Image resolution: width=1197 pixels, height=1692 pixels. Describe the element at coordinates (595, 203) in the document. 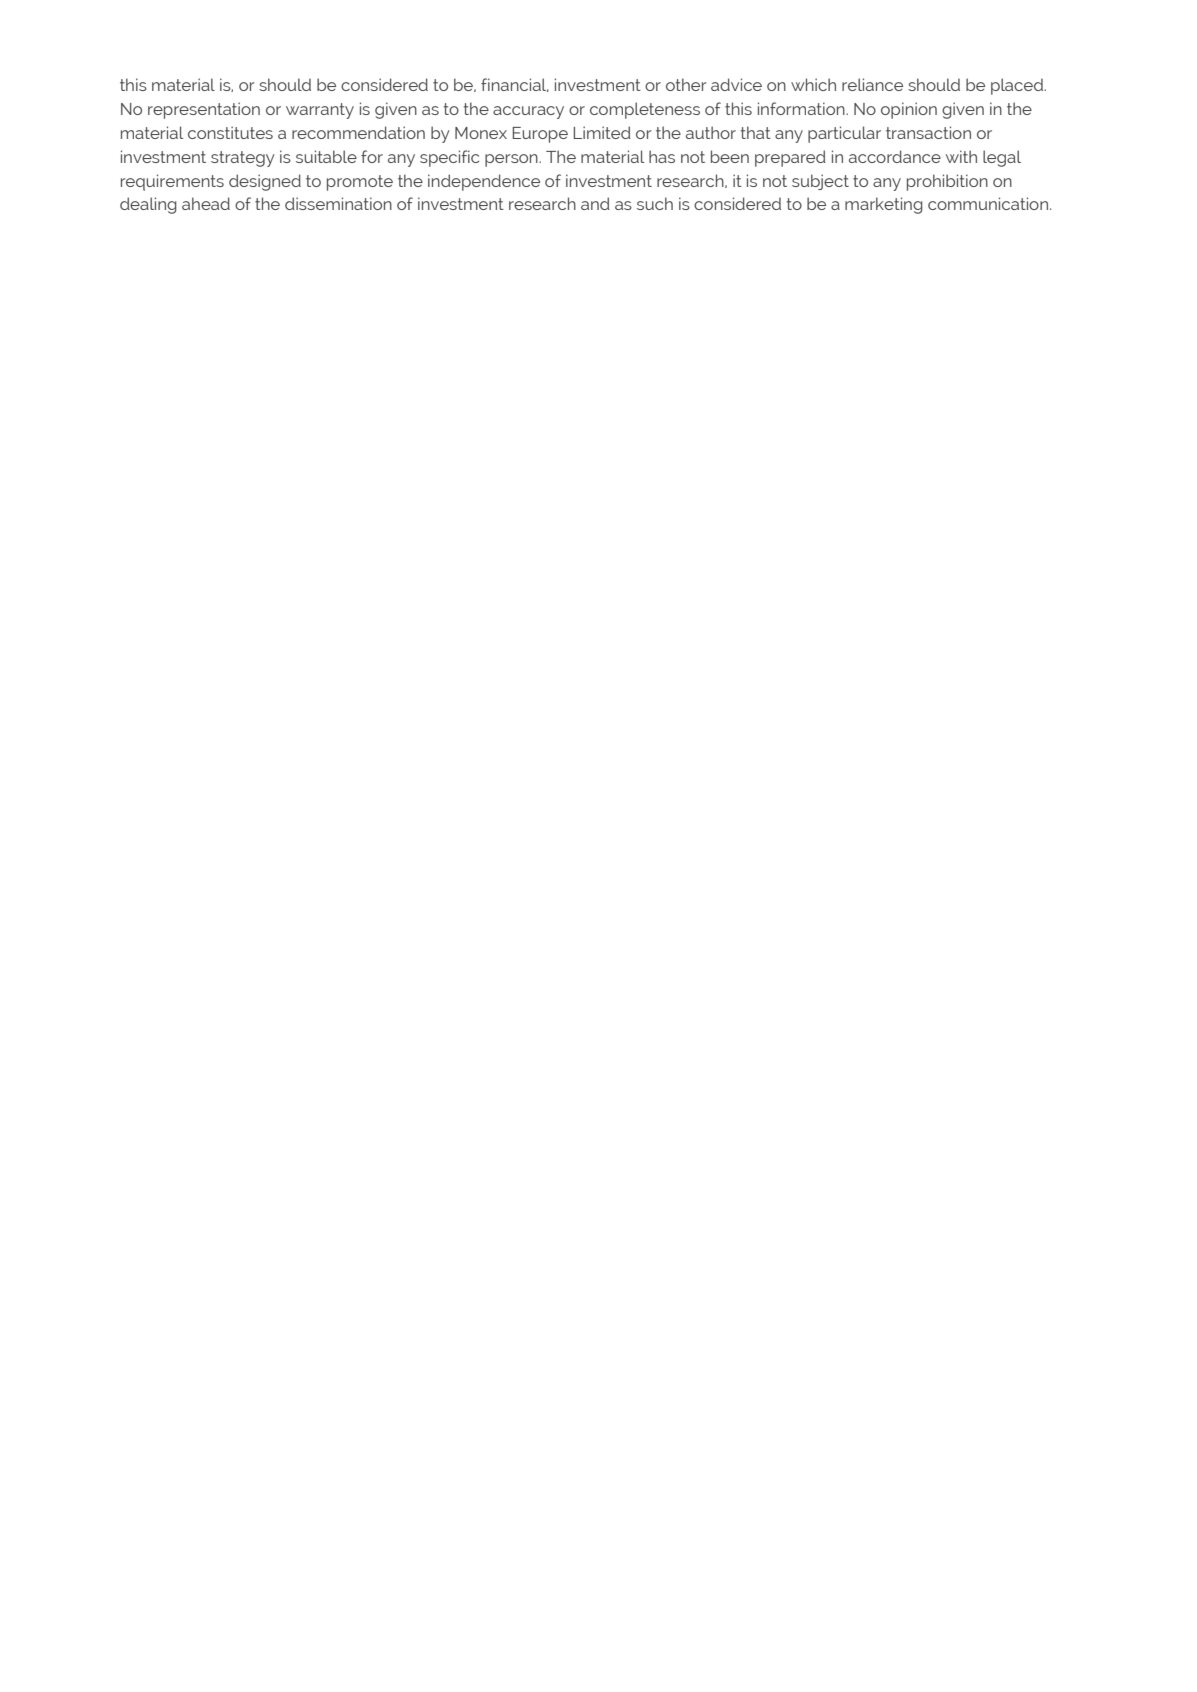

I see `and` at that location.
